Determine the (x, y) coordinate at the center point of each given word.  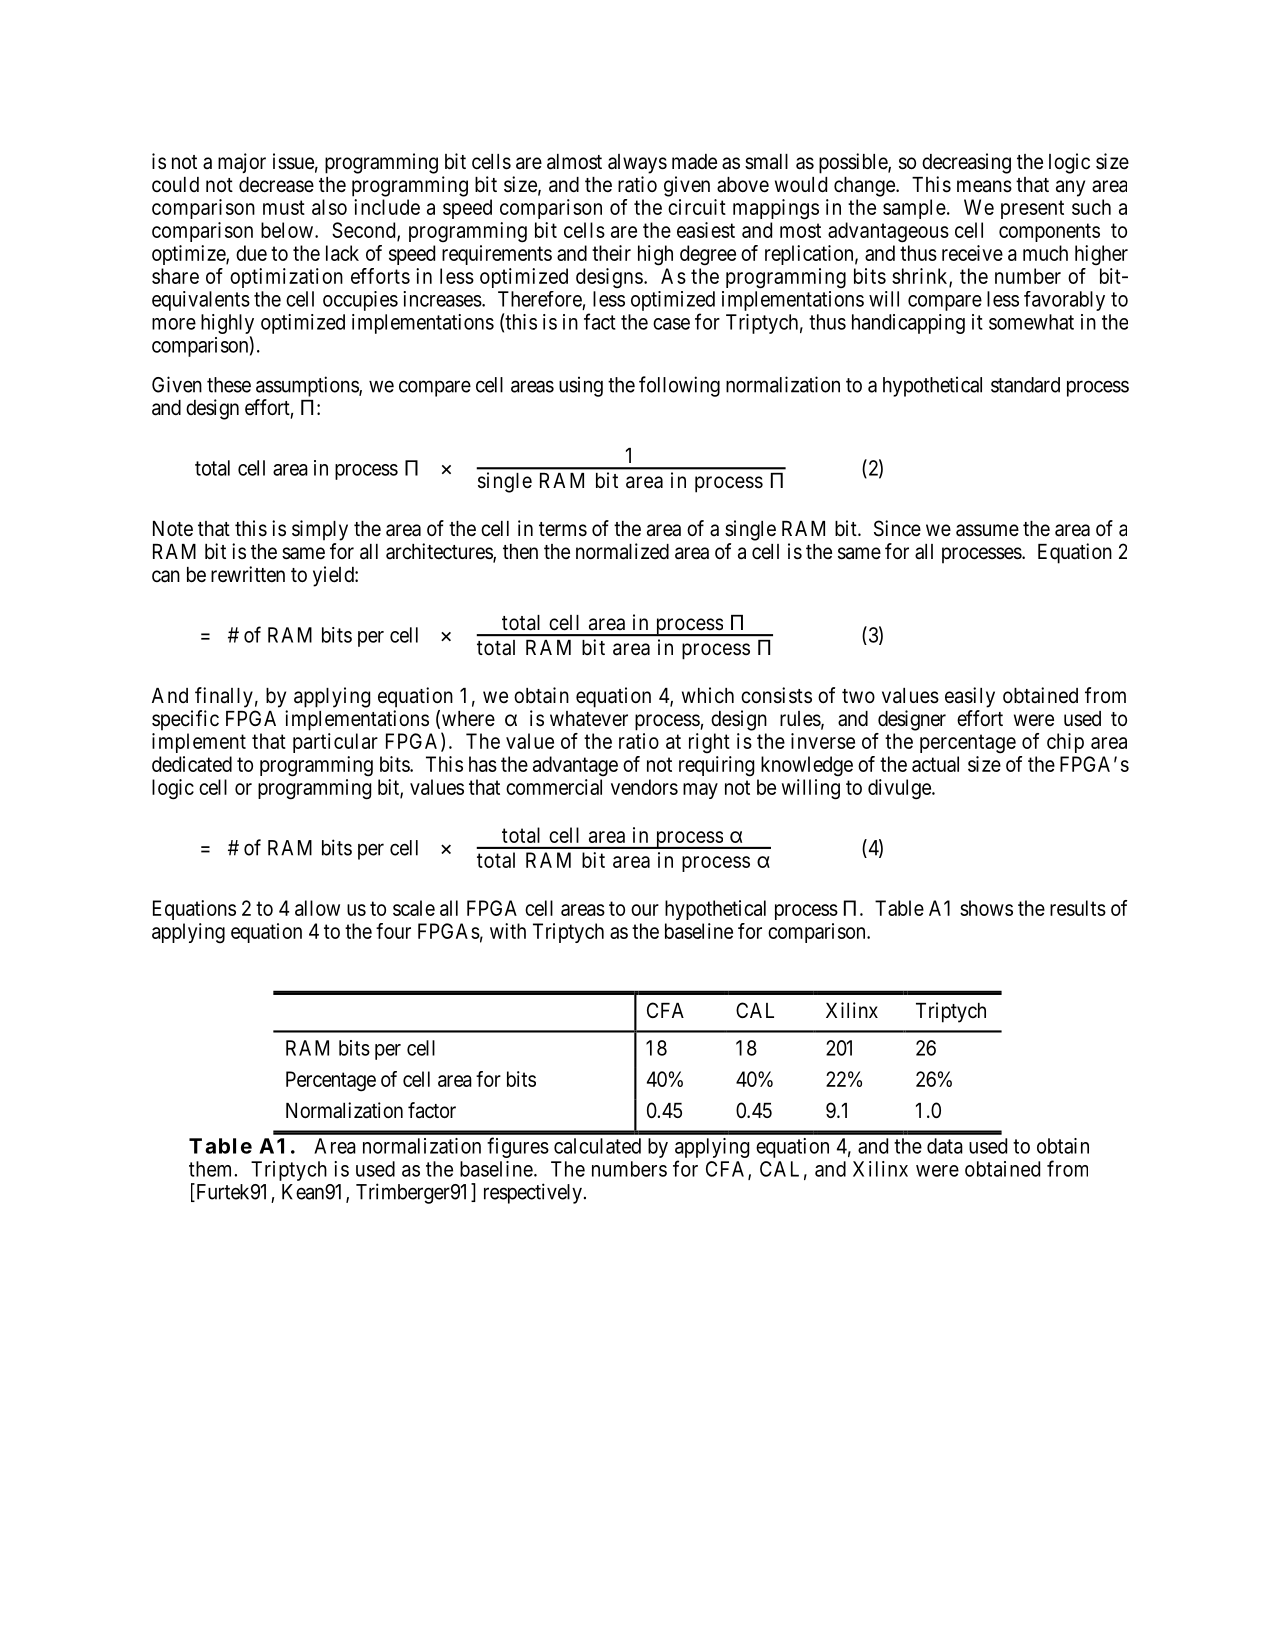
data (945, 1146)
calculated (597, 1146)
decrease (276, 185)
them (210, 1169)
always (637, 164)
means (984, 186)
